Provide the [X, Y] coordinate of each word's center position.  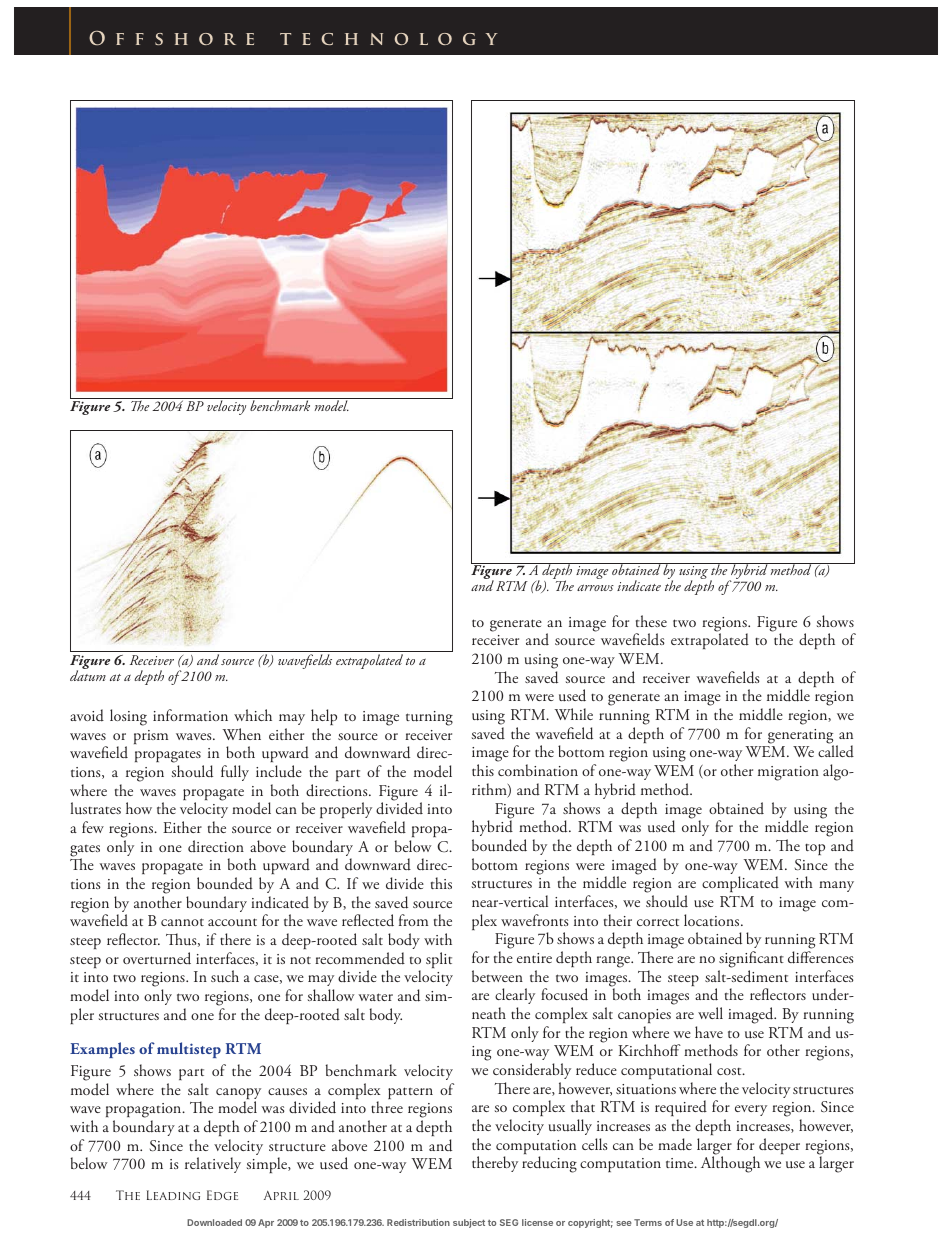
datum [88, 674]
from [413, 920]
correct [658, 922]
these [651, 621]
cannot [182, 922]
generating [801, 737]
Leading [173, 1195]
